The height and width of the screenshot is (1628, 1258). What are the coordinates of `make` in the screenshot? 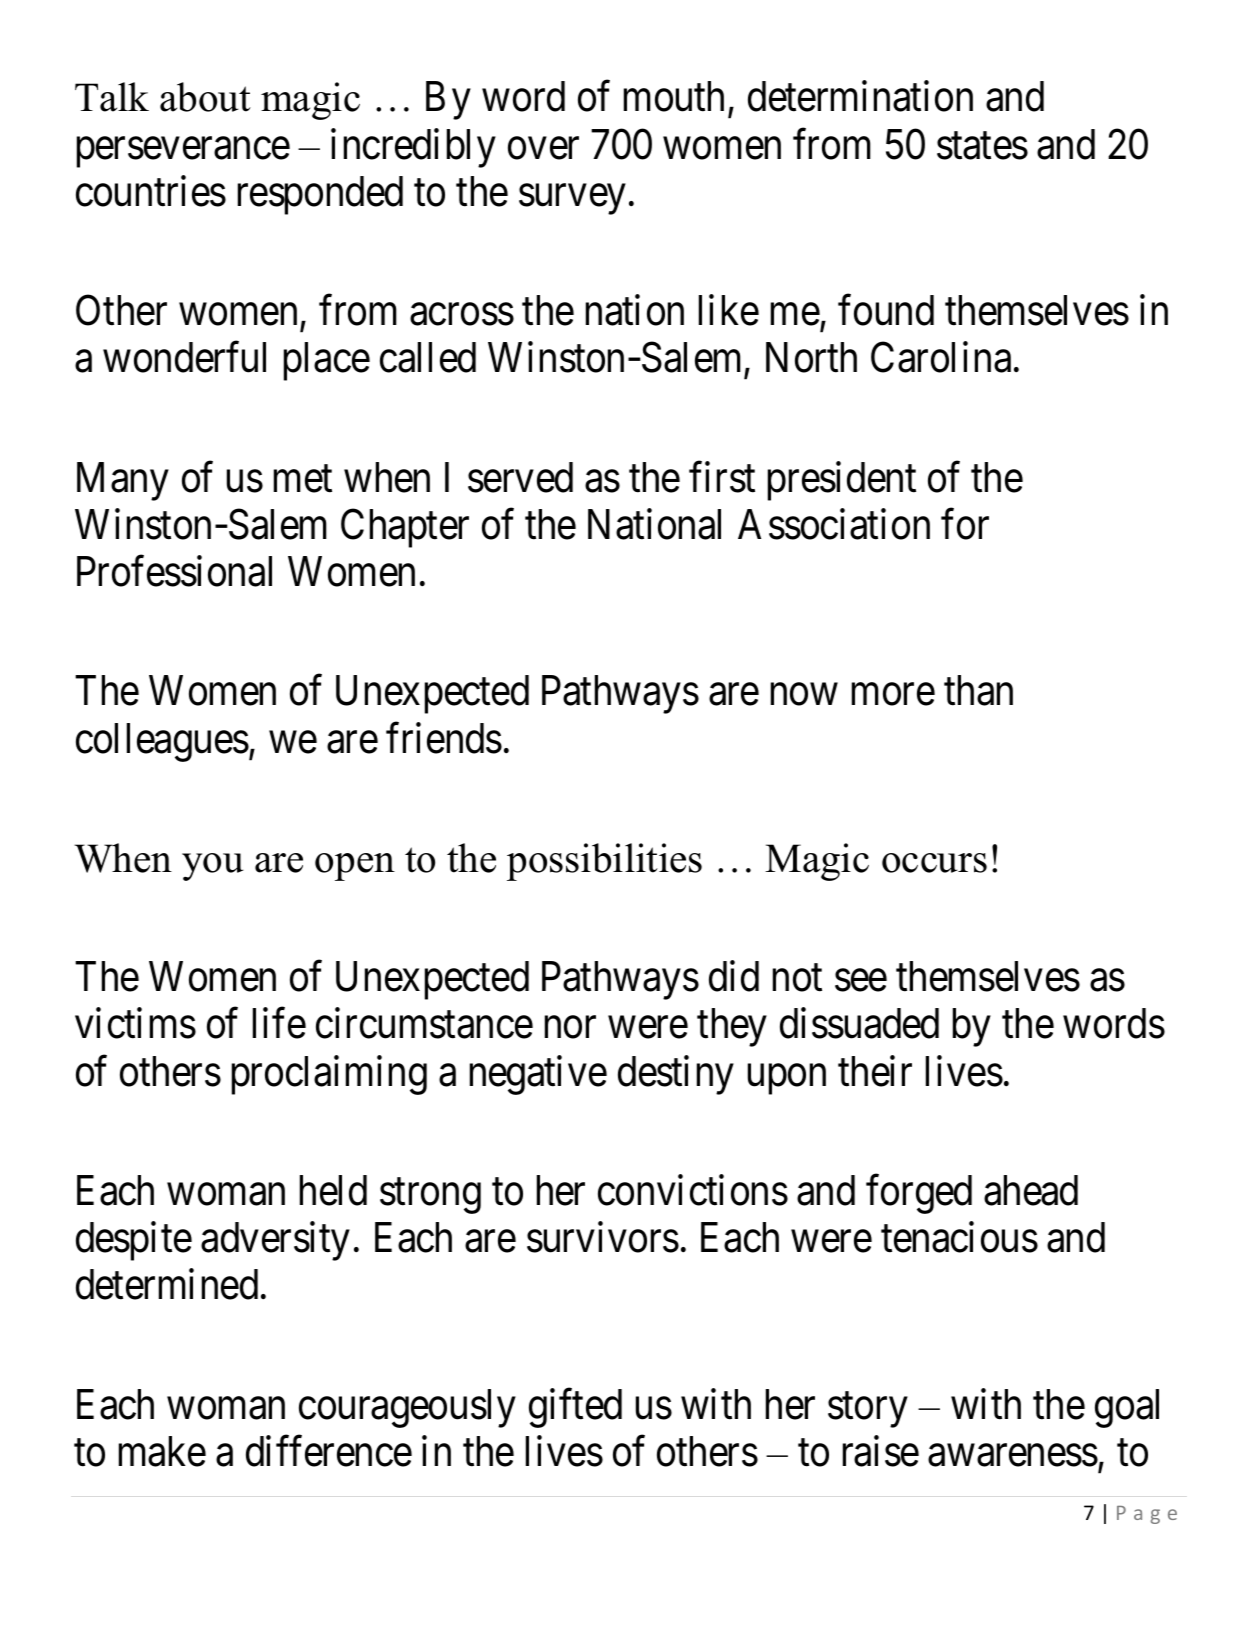 It's located at (162, 1451).
